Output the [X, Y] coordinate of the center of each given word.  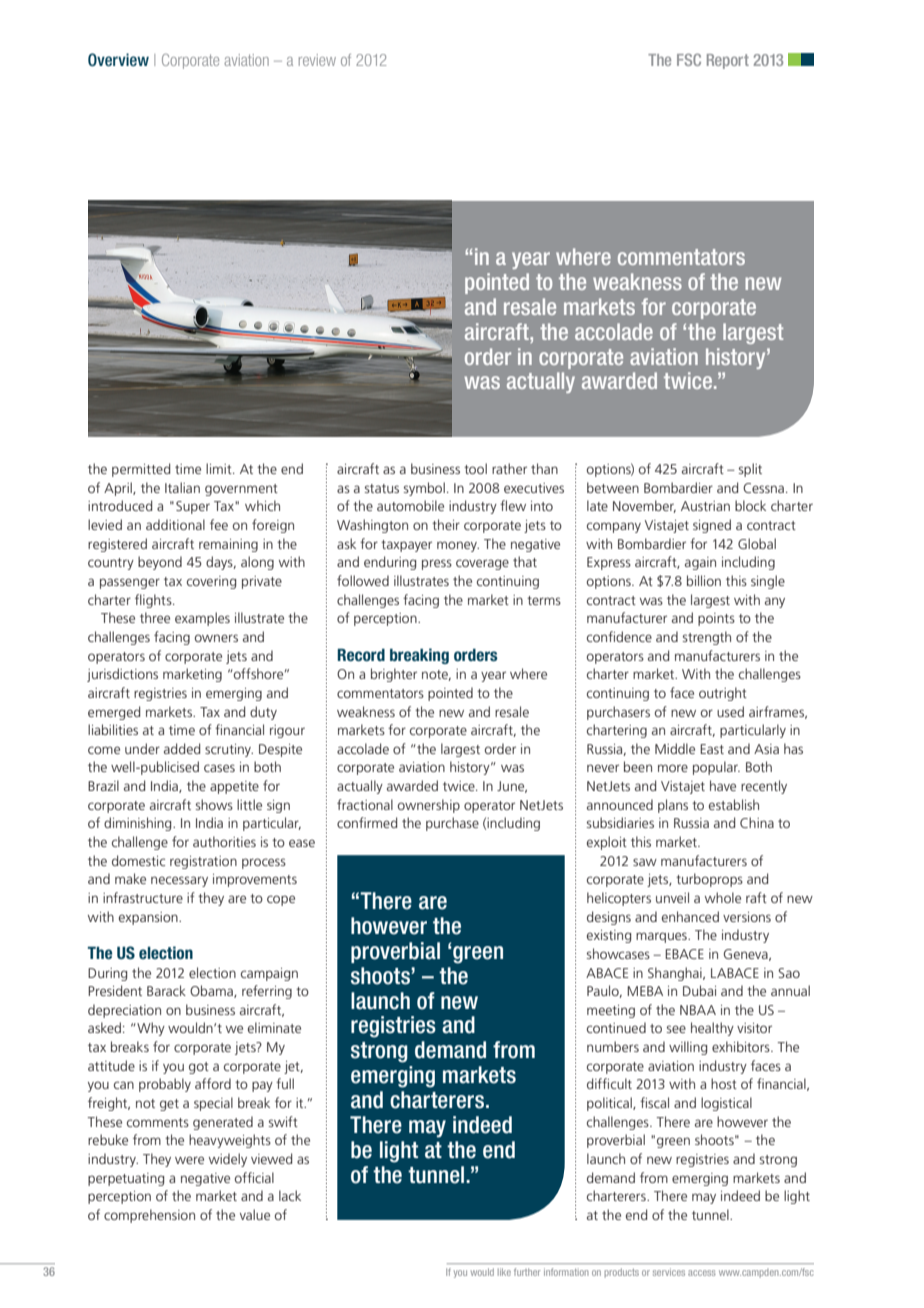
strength [706, 638]
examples [202, 619]
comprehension [149, 1216]
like [504, 1272]
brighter [394, 675]
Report [728, 61]
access [702, 1273]
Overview [118, 59]
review [317, 60]
